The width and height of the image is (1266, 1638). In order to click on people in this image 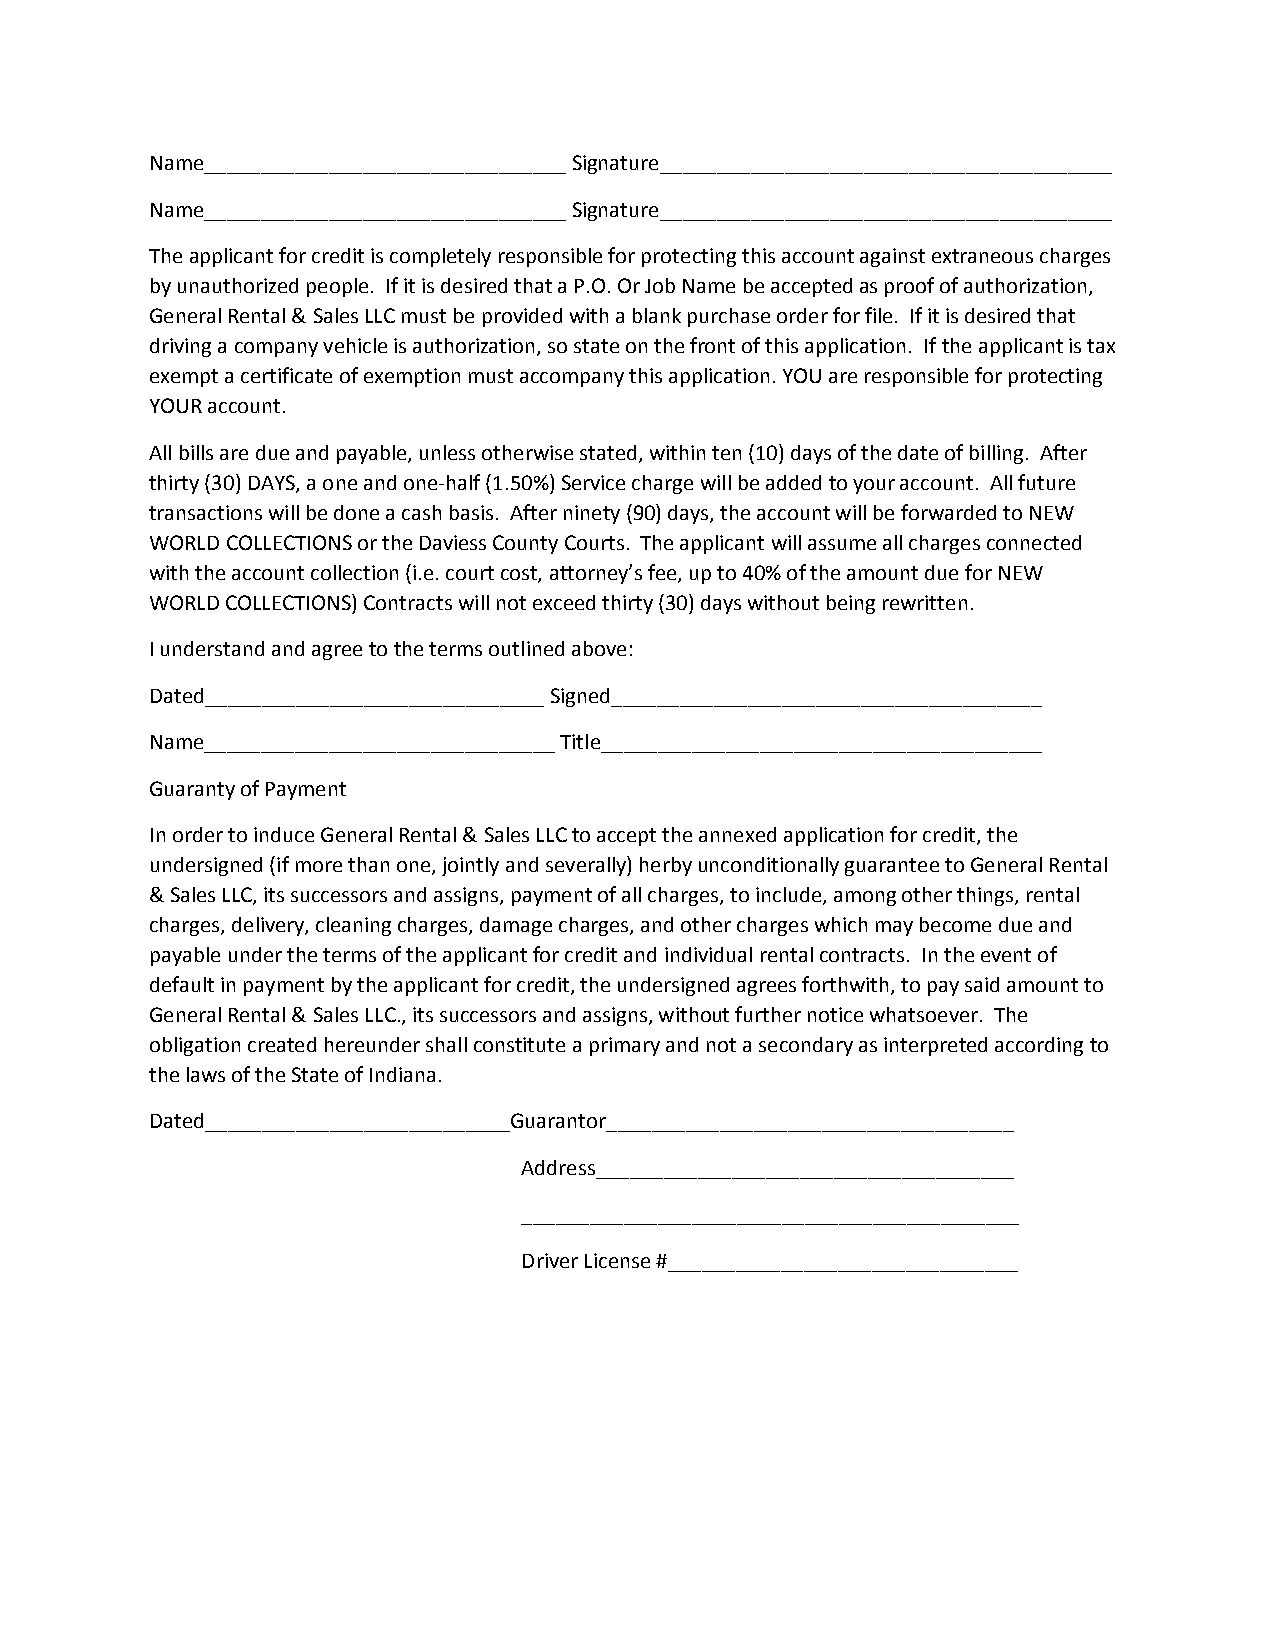, I will do `click(337, 287)`.
